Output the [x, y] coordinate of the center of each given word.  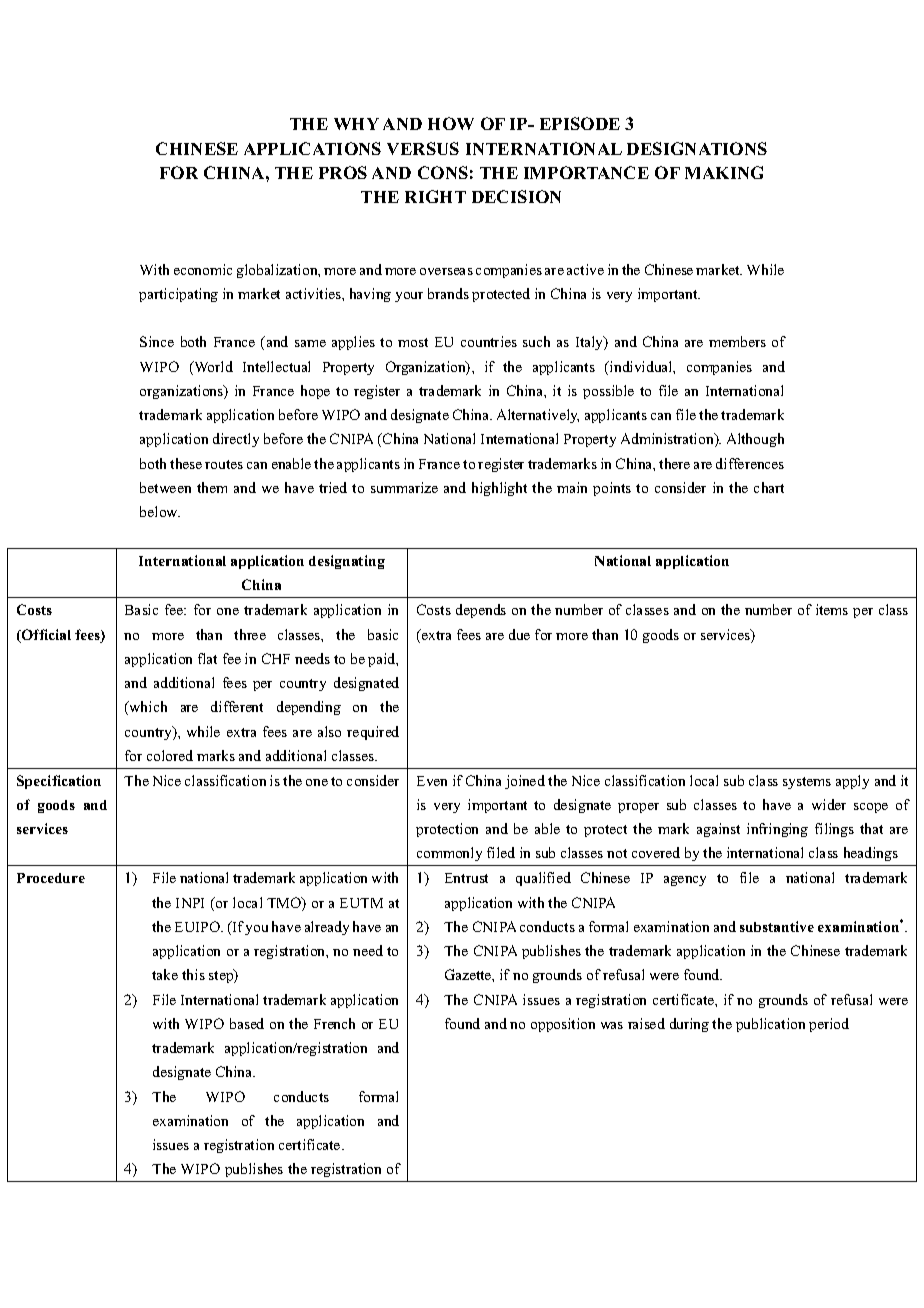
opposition [563, 1025]
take [165, 974]
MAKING [724, 172]
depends [481, 611]
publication [770, 1025]
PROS [343, 172]
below [160, 511]
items [832, 609]
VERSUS [423, 148]
